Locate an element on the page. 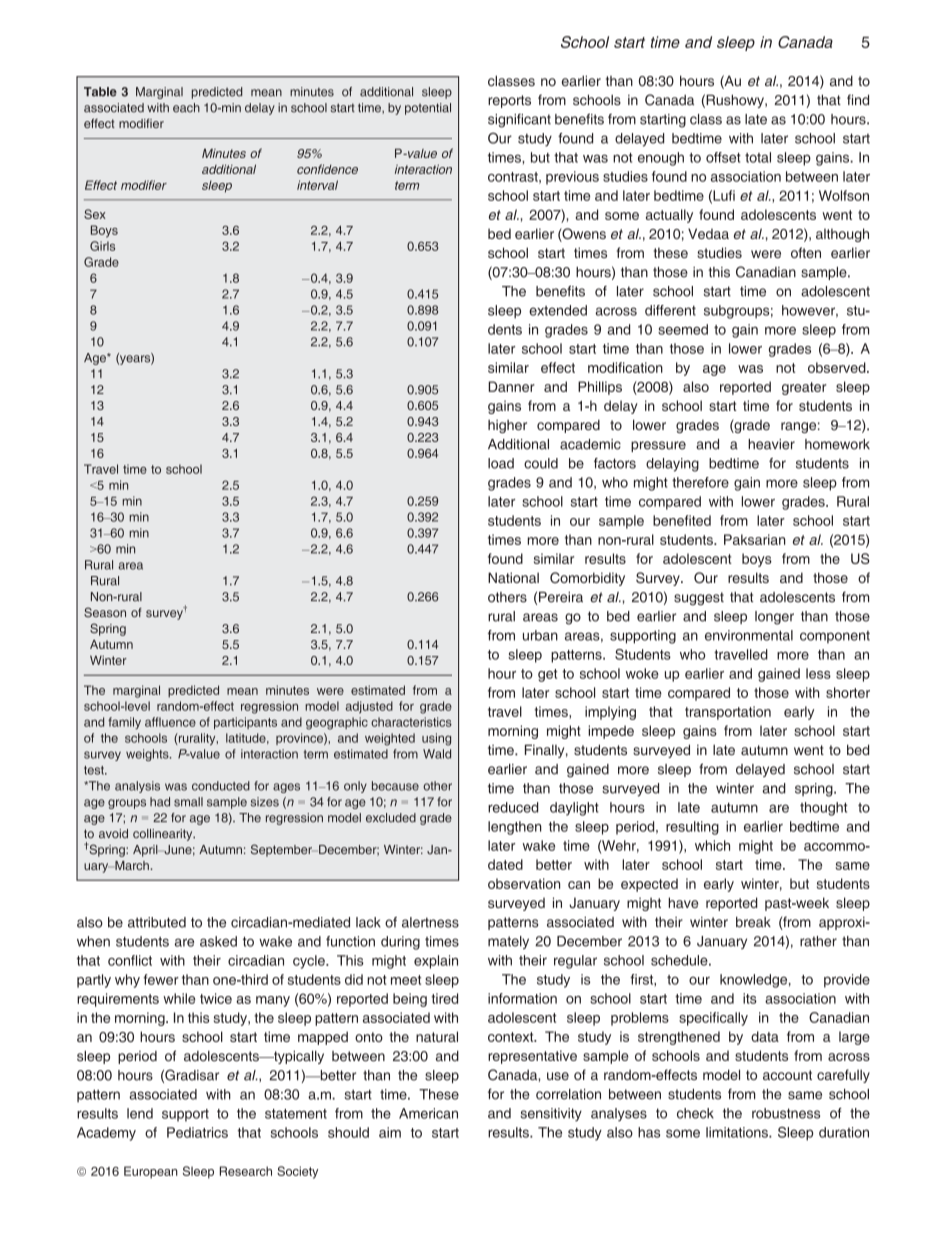  Season is located at coordinates (105, 612).
